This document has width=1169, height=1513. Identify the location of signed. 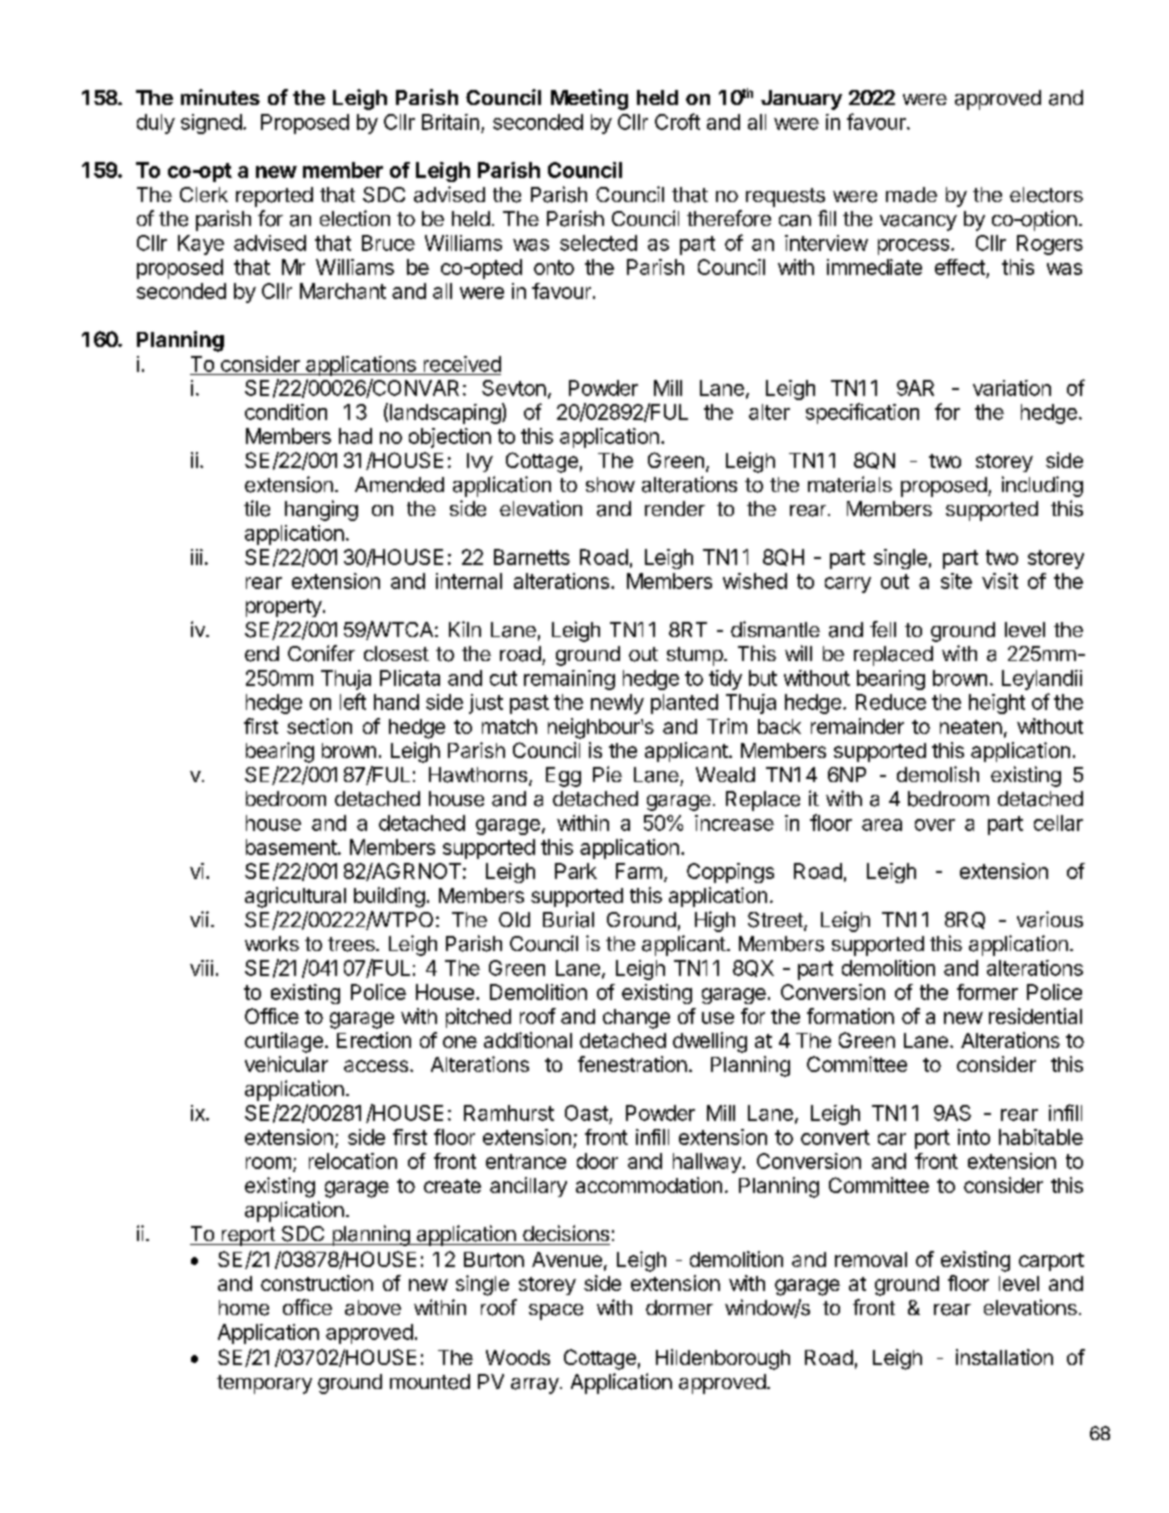
(211, 124).
